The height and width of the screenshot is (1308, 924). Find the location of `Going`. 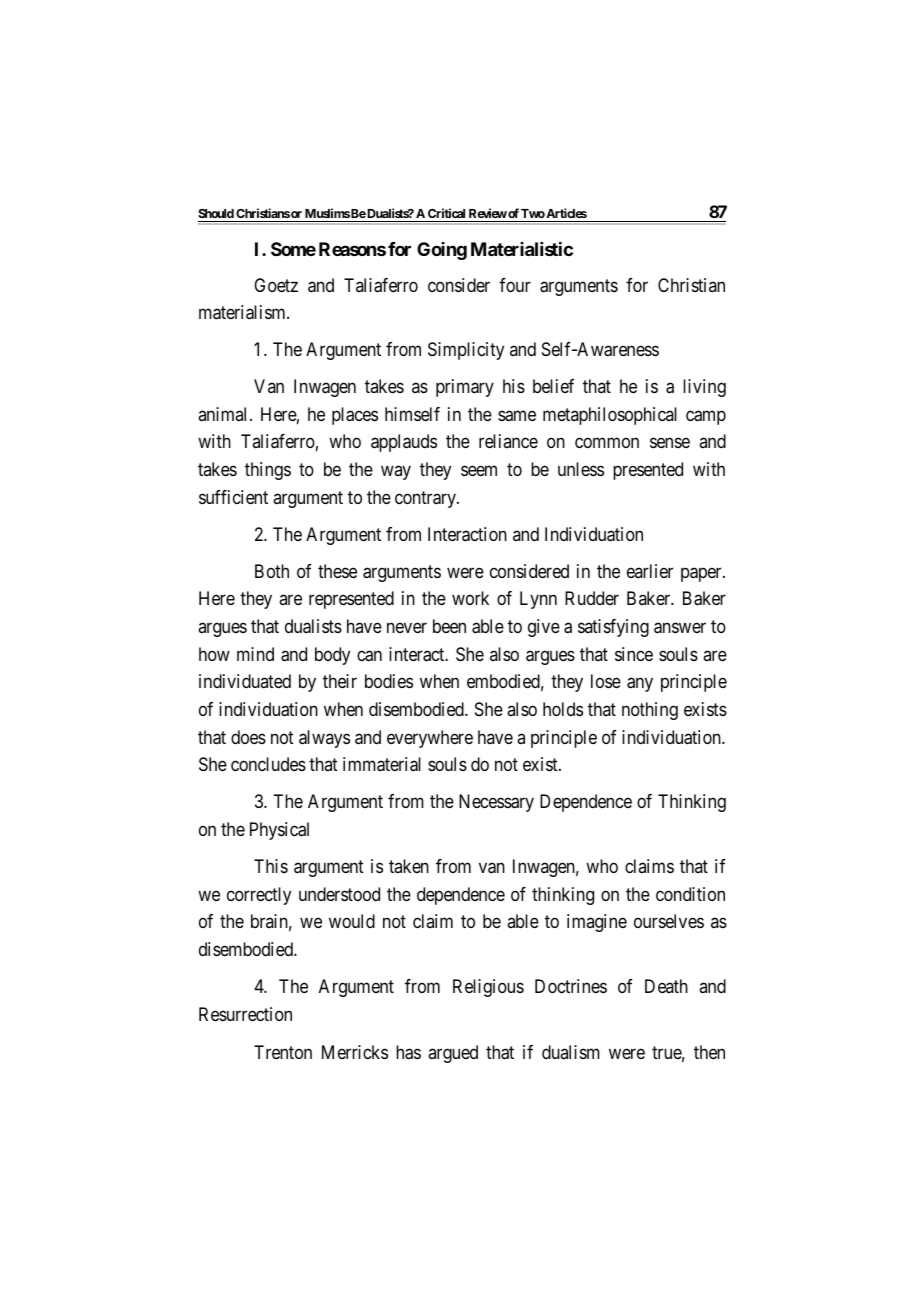

Going is located at coordinates (442, 251).
